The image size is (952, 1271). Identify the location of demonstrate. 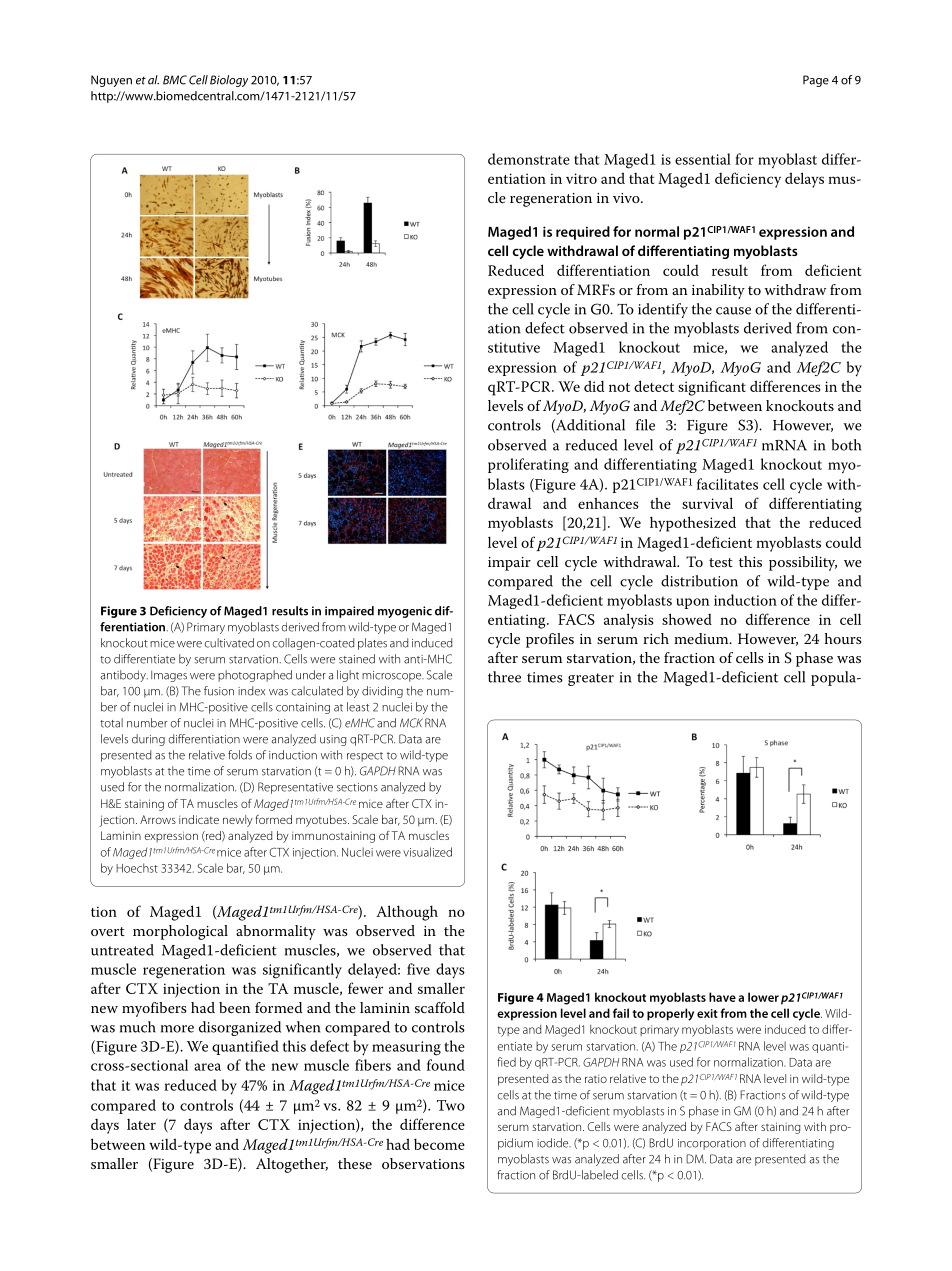
(529, 159).
